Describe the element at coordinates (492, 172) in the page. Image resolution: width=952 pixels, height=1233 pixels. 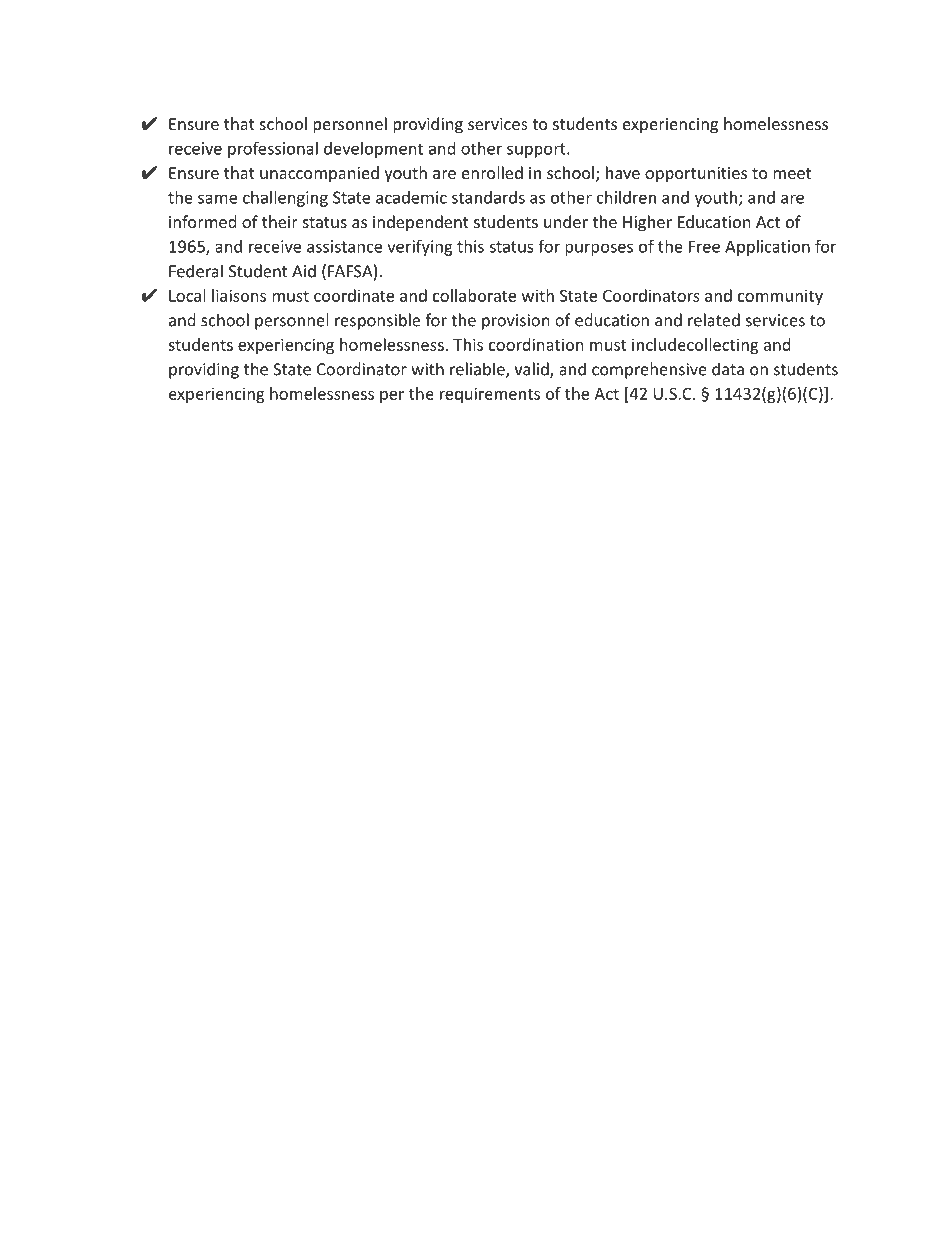
I see `enrolled` at that location.
